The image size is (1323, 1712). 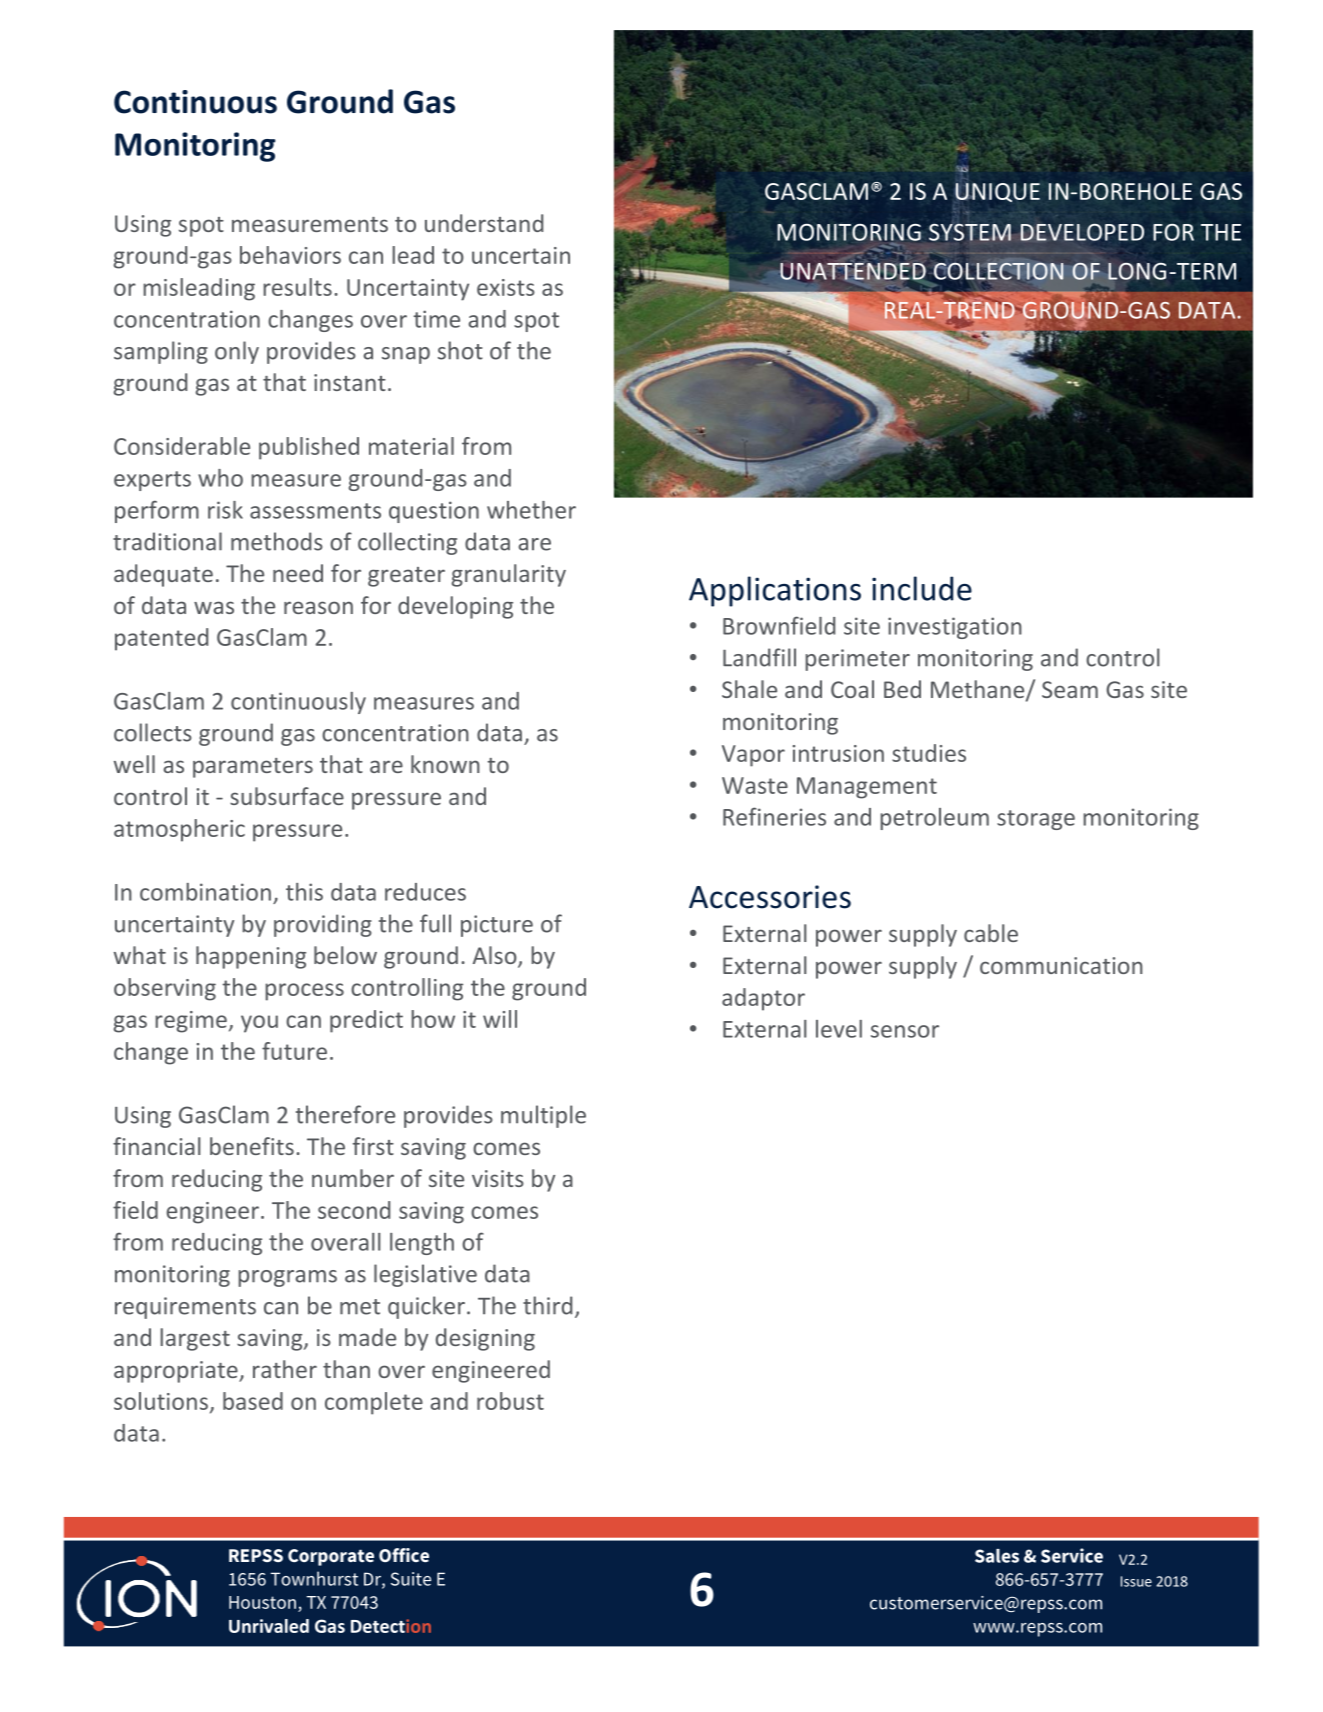 I want to click on SYSTEM, so click(x=970, y=232).
